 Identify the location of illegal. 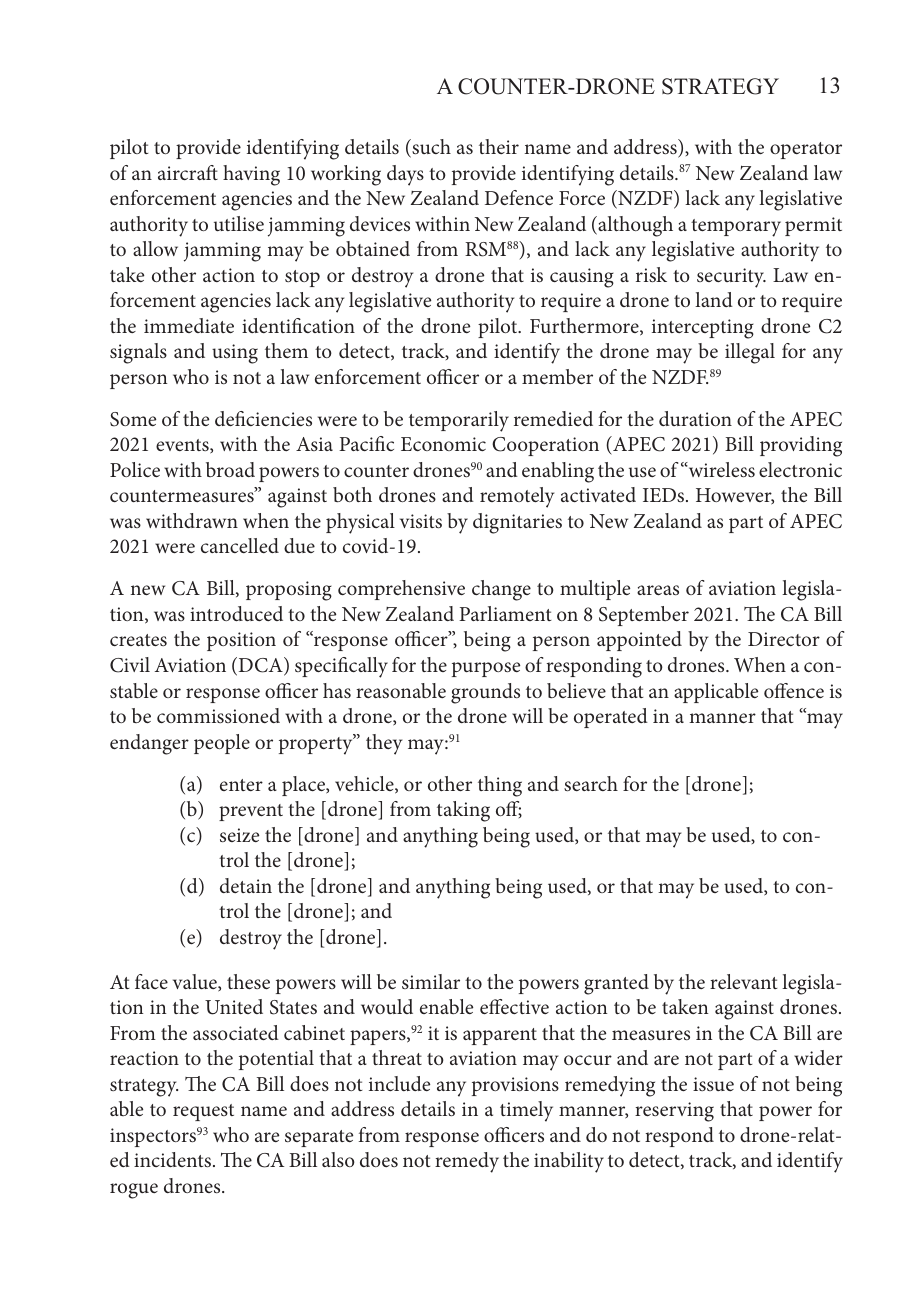
(750, 353).
